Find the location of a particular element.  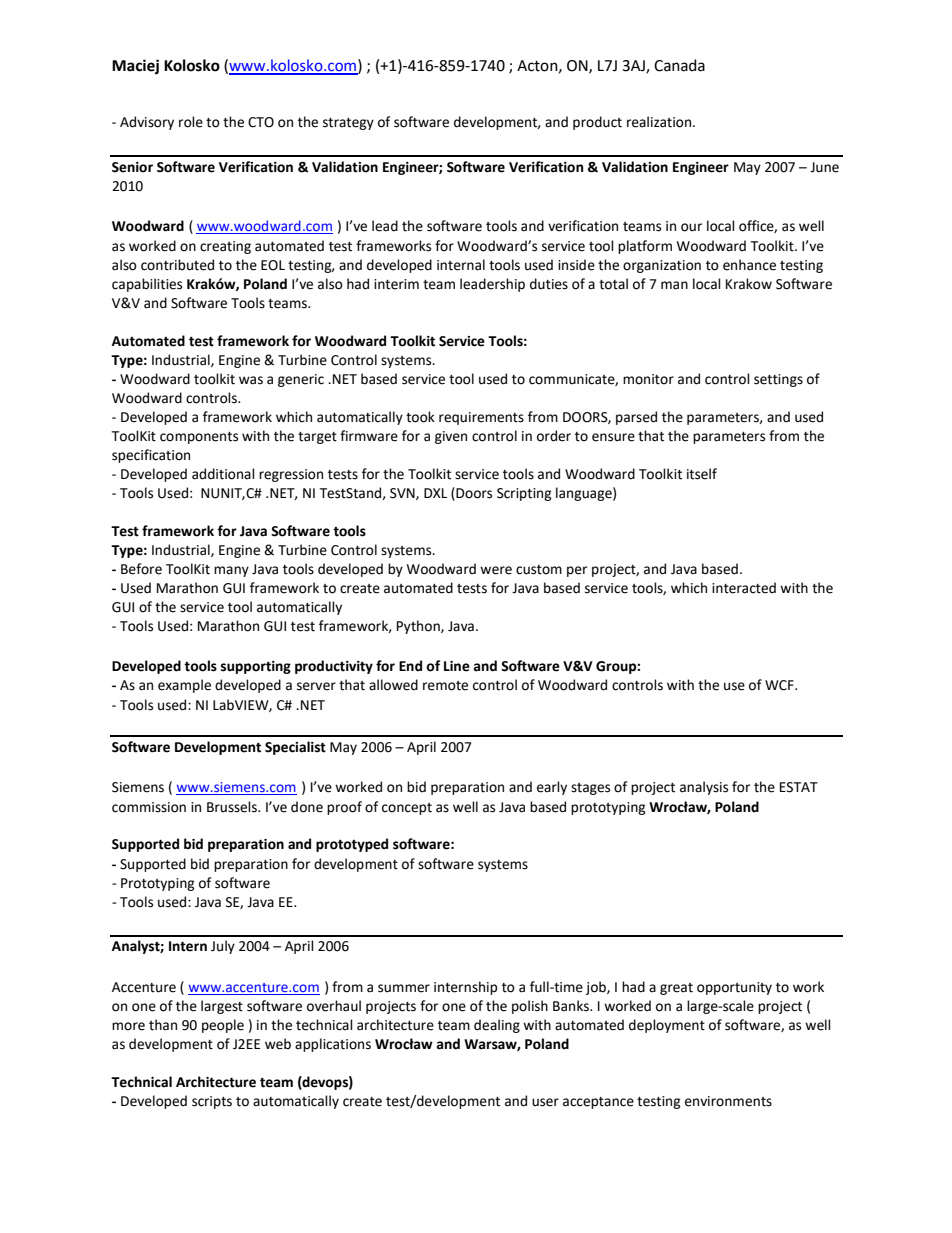

role is located at coordinates (191, 122).
